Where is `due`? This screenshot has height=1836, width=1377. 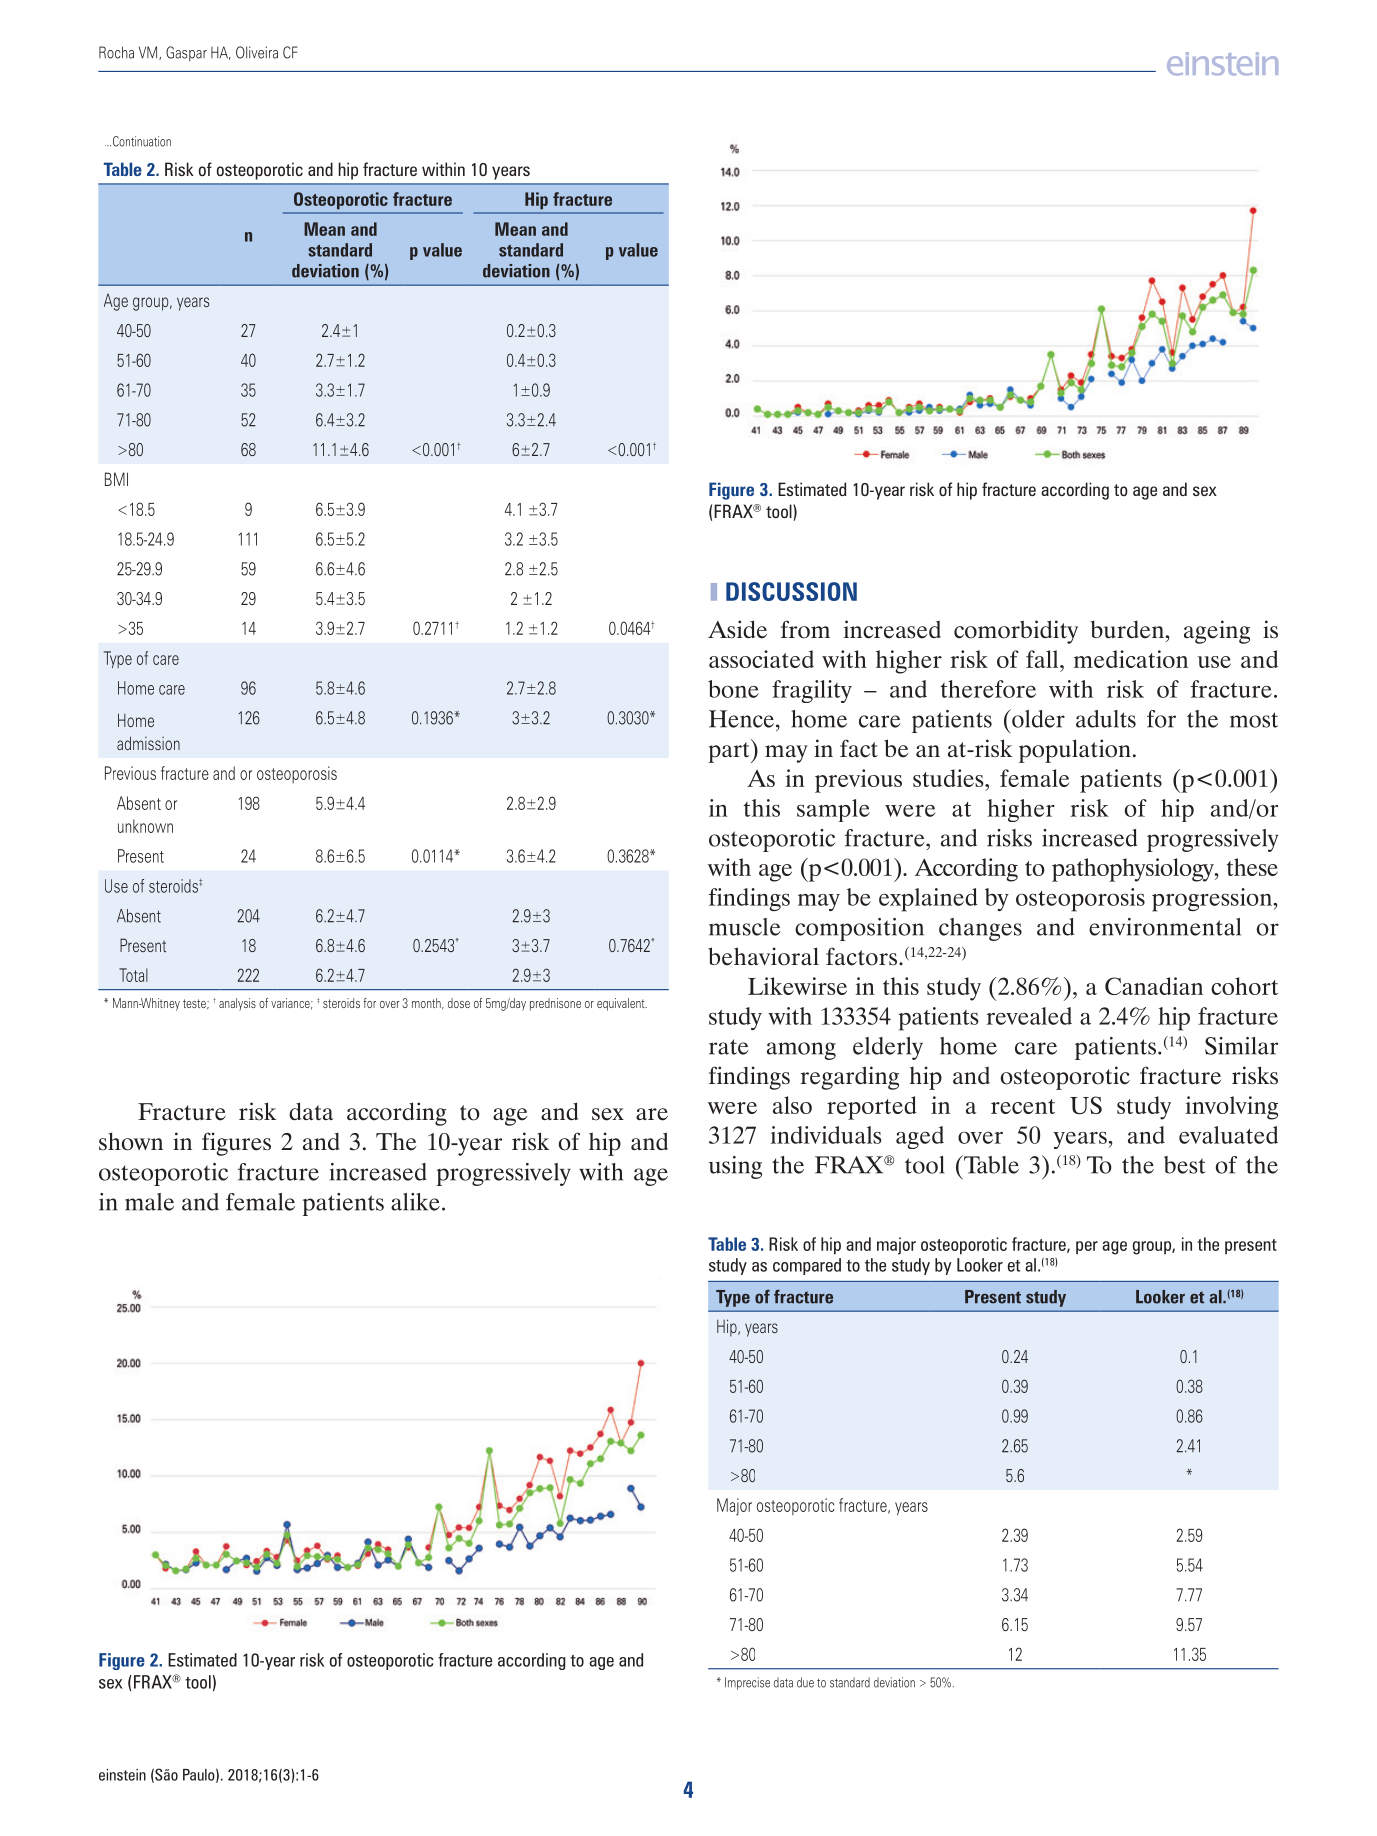 due is located at coordinates (805, 1682).
